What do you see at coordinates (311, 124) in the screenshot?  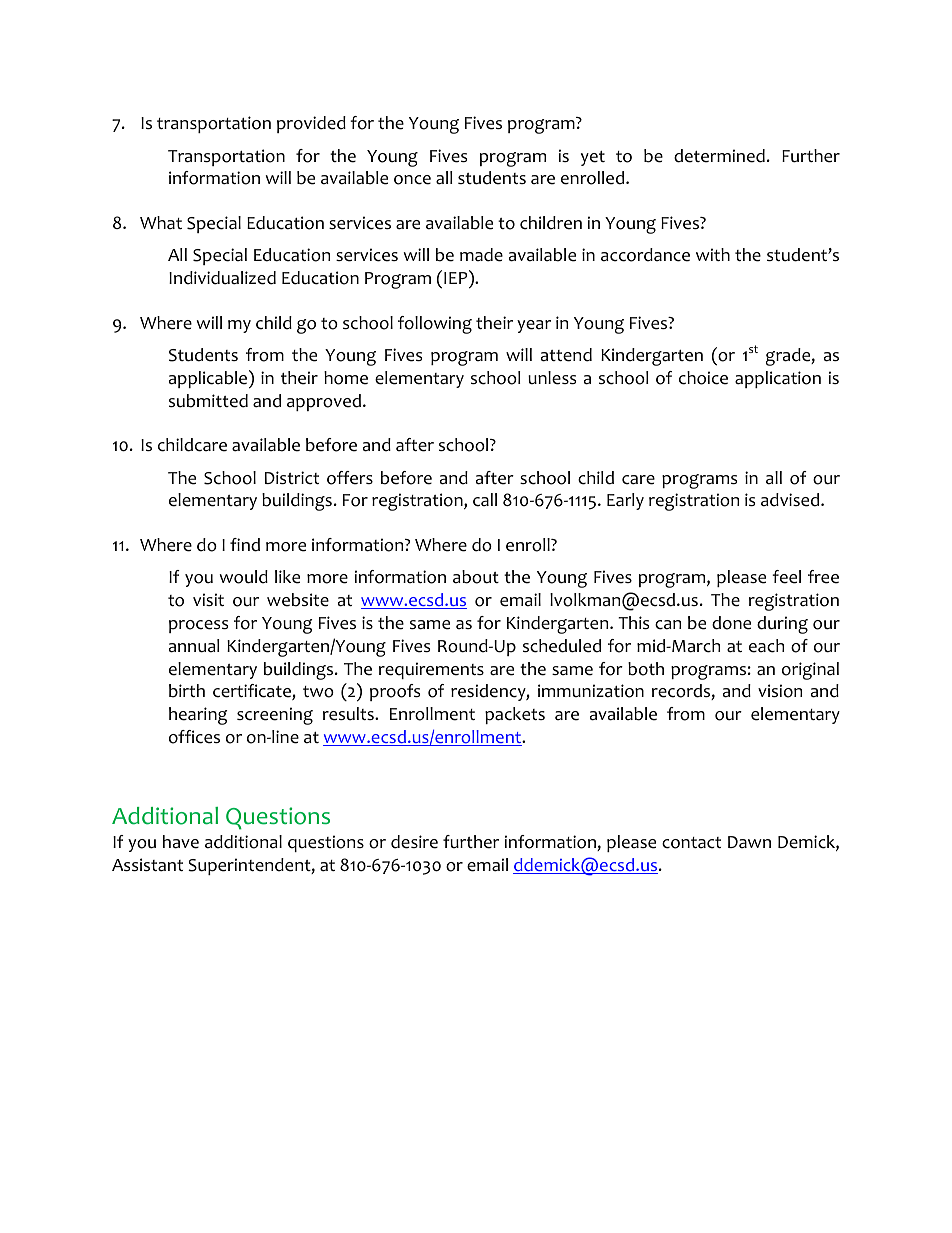 I see `provided` at bounding box center [311, 124].
